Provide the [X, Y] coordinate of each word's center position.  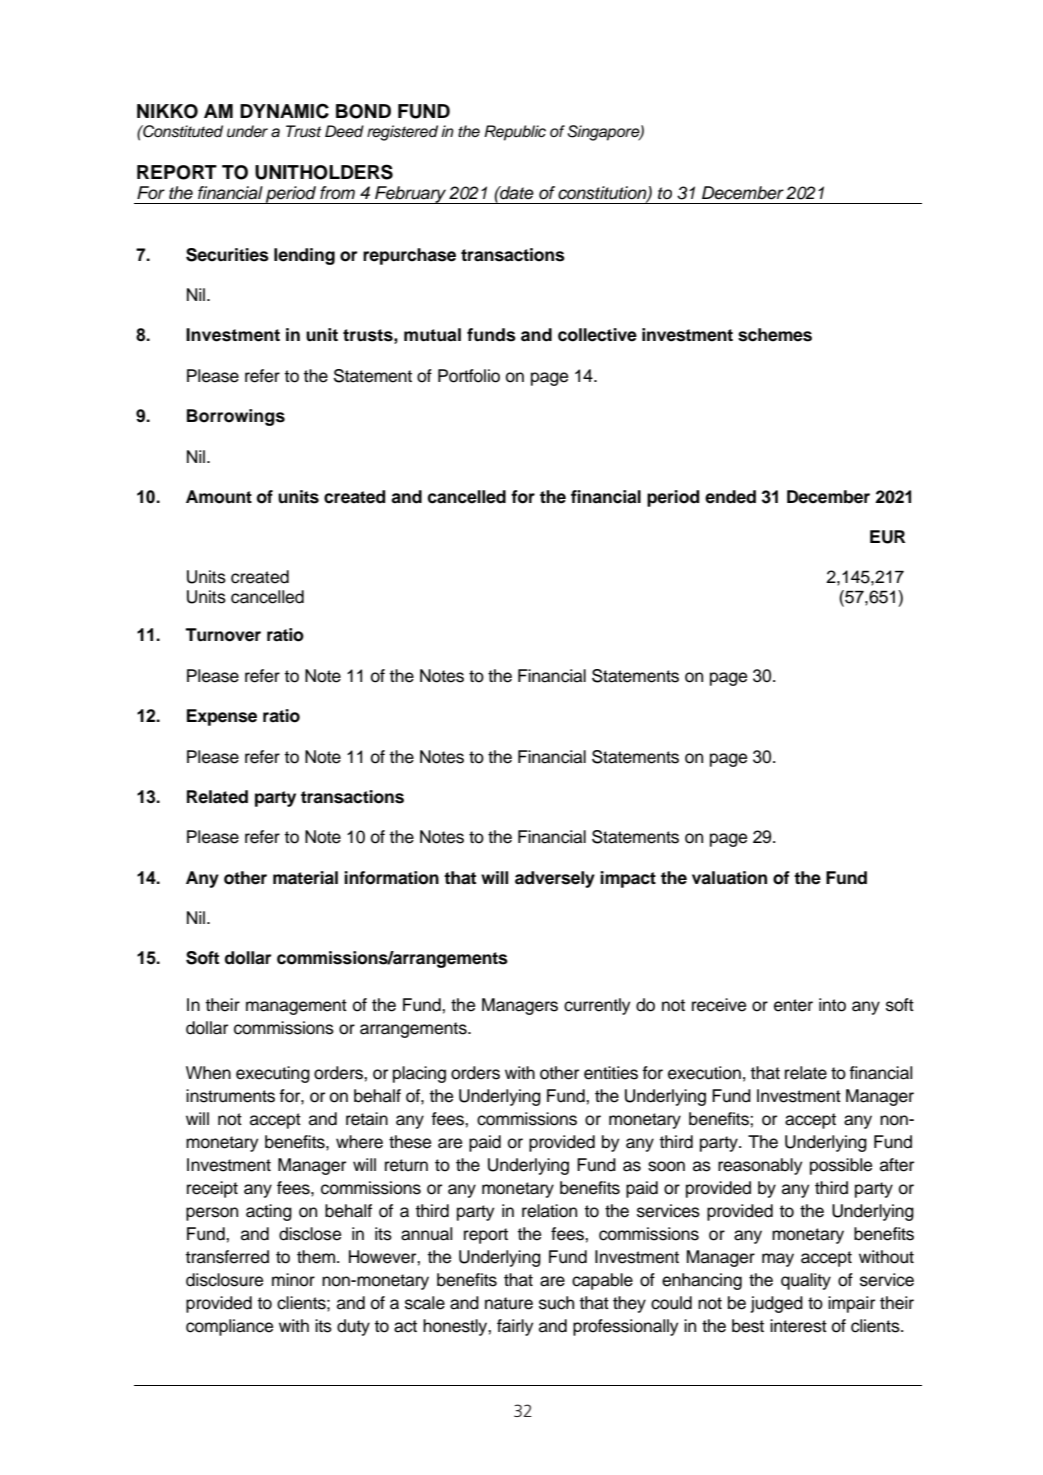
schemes [775, 335]
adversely [555, 879]
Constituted [182, 131]
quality [806, 1281]
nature [509, 1303]
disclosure [224, 1280]
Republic [515, 133]
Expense [222, 717]
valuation [729, 878]
